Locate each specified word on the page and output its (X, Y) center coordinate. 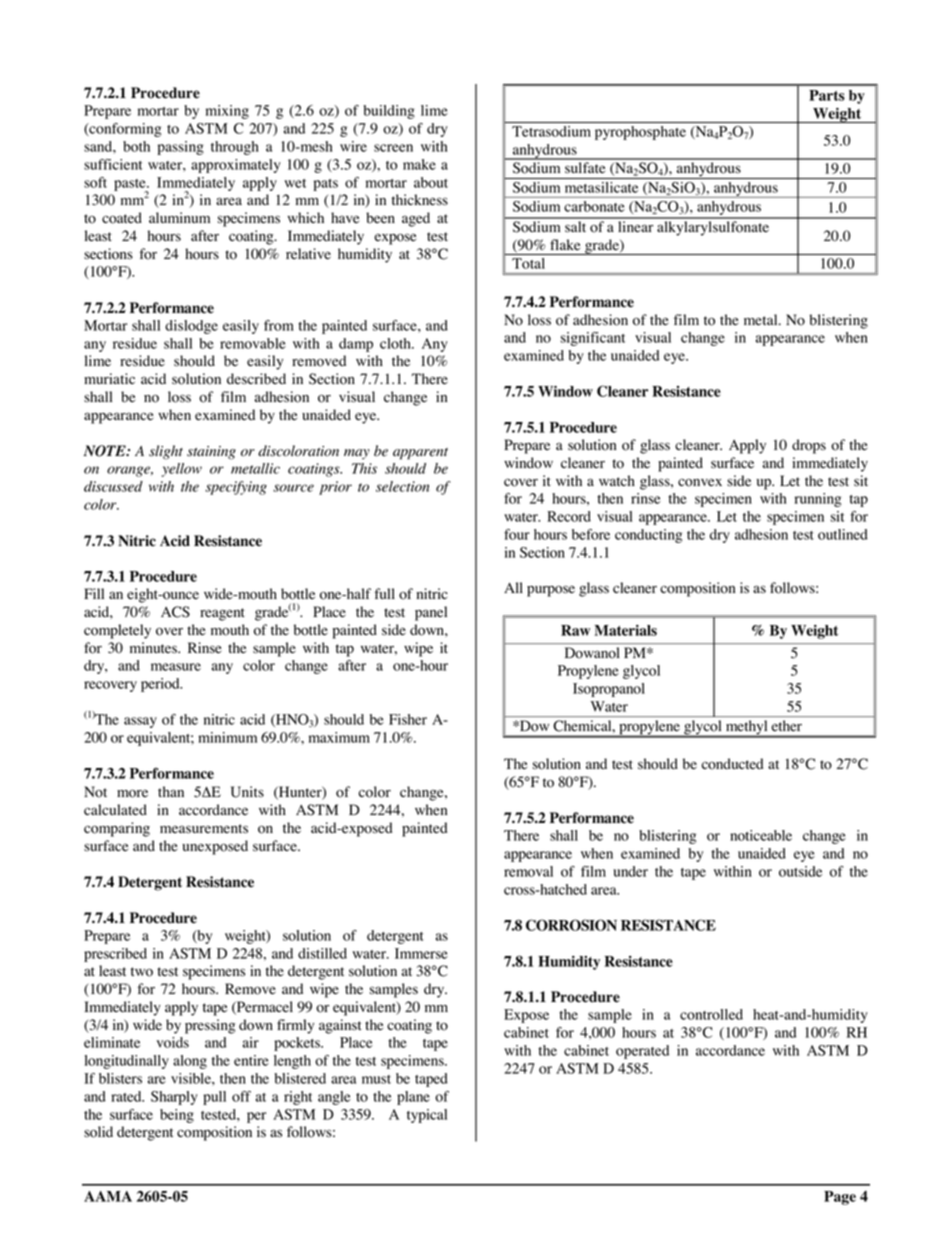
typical (427, 1116)
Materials (625, 630)
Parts (827, 95)
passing (181, 148)
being (177, 1116)
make (419, 164)
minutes (154, 647)
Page (840, 1198)
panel (431, 613)
